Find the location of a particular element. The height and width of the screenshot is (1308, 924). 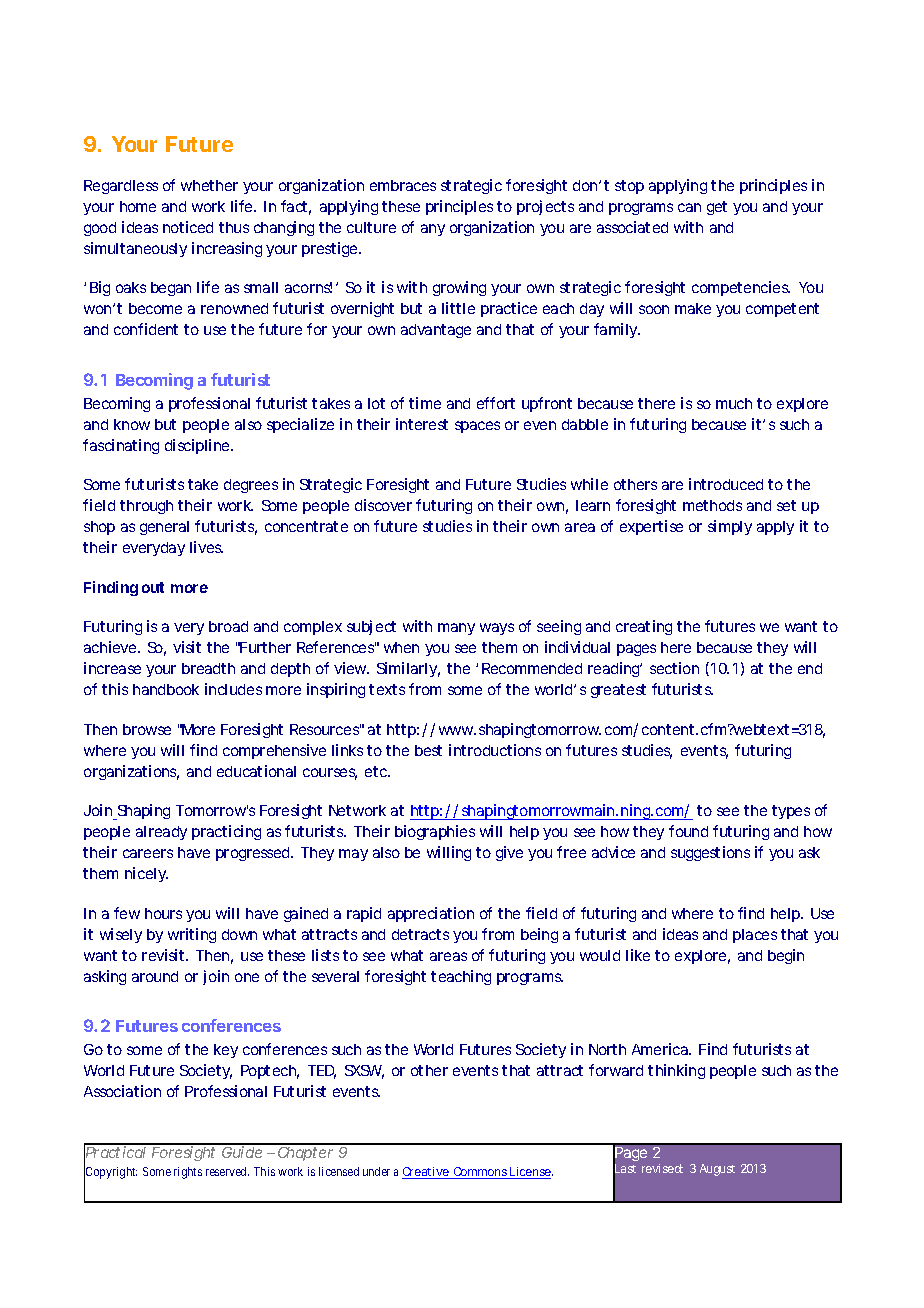

embraces is located at coordinates (403, 185).
